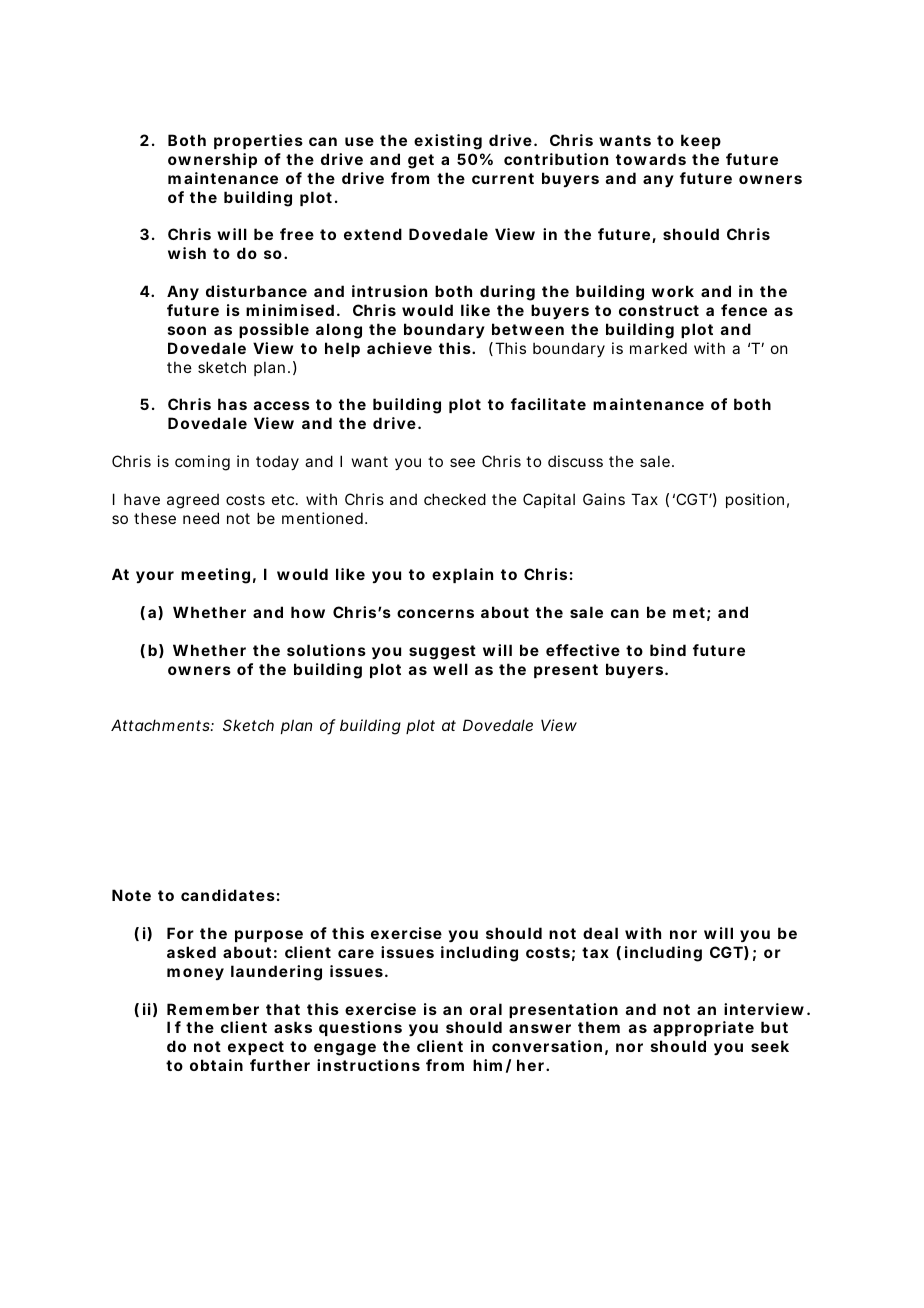 This image has width=924, height=1308. What do you see at coordinates (701, 141) in the image?
I see `keep` at bounding box center [701, 141].
